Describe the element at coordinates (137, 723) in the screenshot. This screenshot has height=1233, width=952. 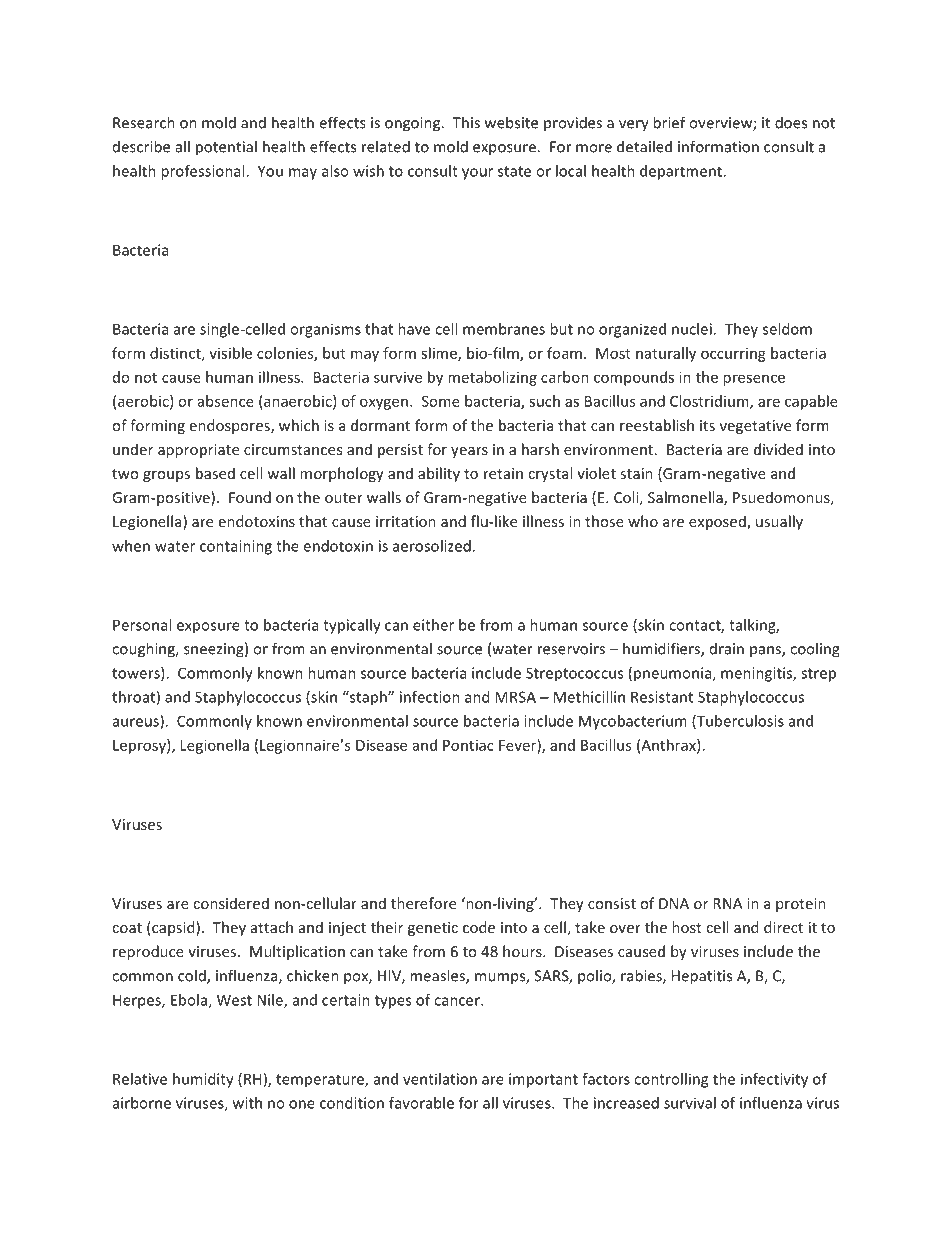
I see `aureus` at that location.
